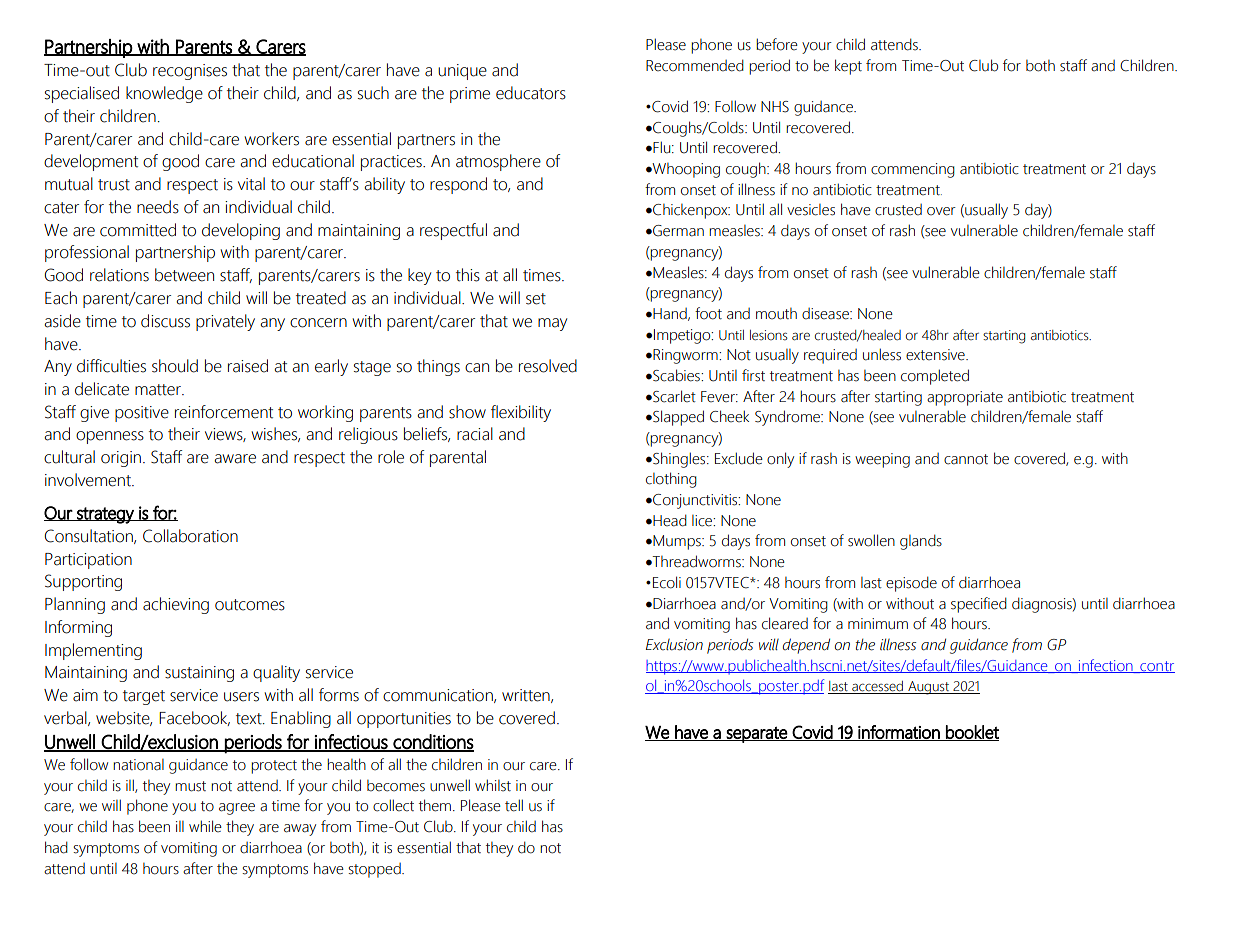 Image resolution: width=1233 pixels, height=952 pixels. I want to click on opportunities, so click(404, 720).
